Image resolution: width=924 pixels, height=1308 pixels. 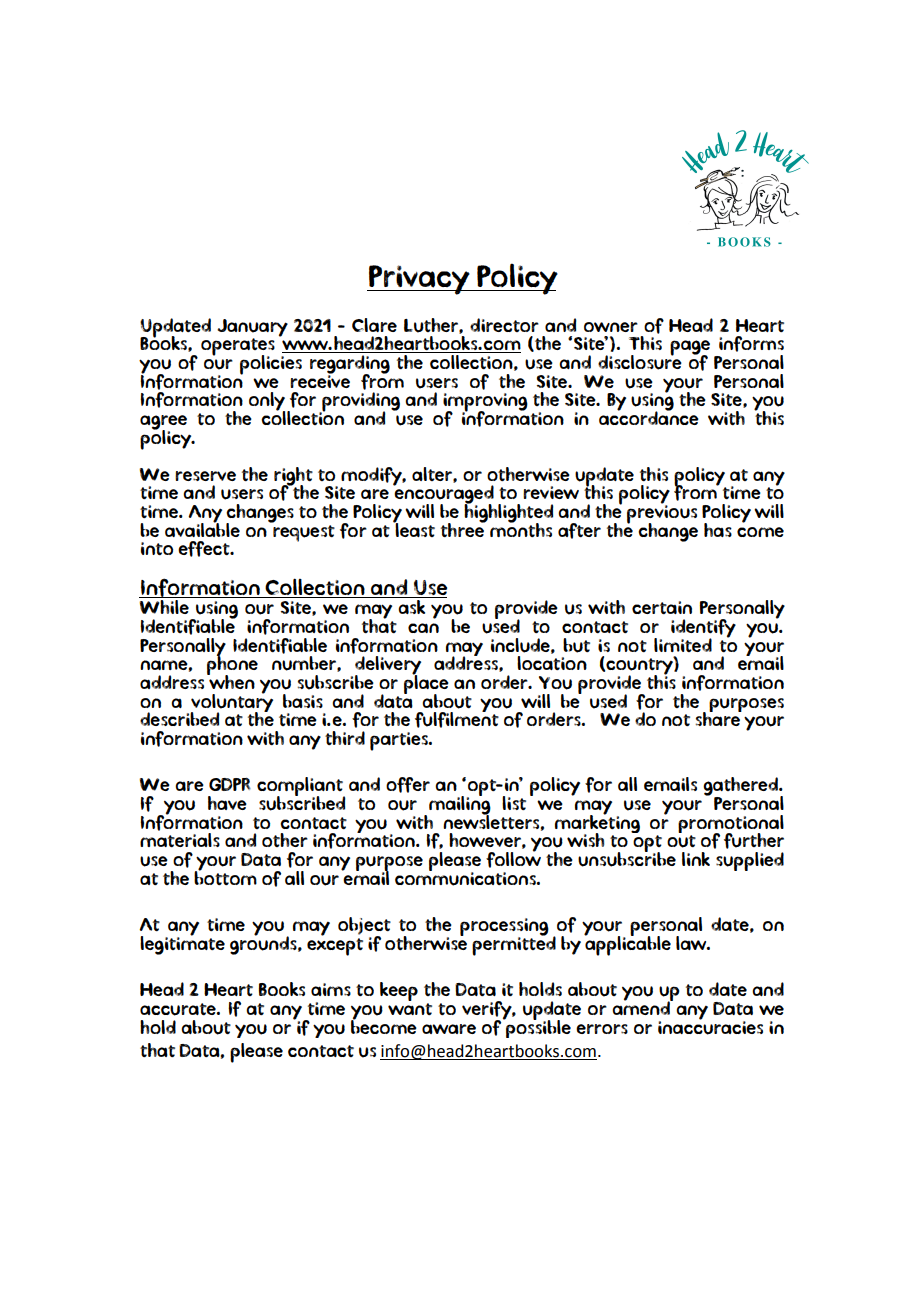 What do you see at coordinates (683, 645) in the screenshot?
I see `limited` at bounding box center [683, 645].
